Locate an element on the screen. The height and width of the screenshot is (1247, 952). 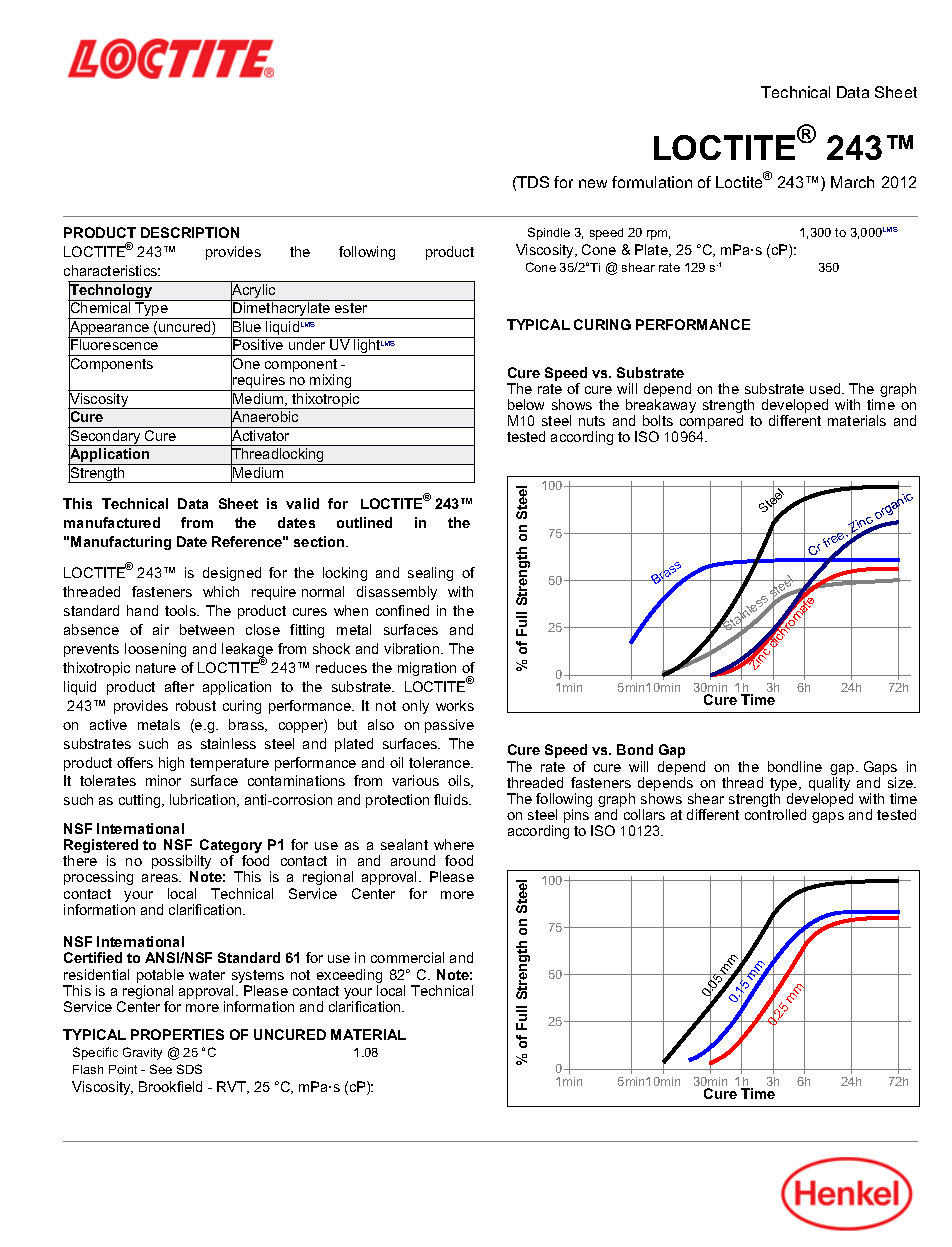
controlled is located at coordinates (775, 814).
